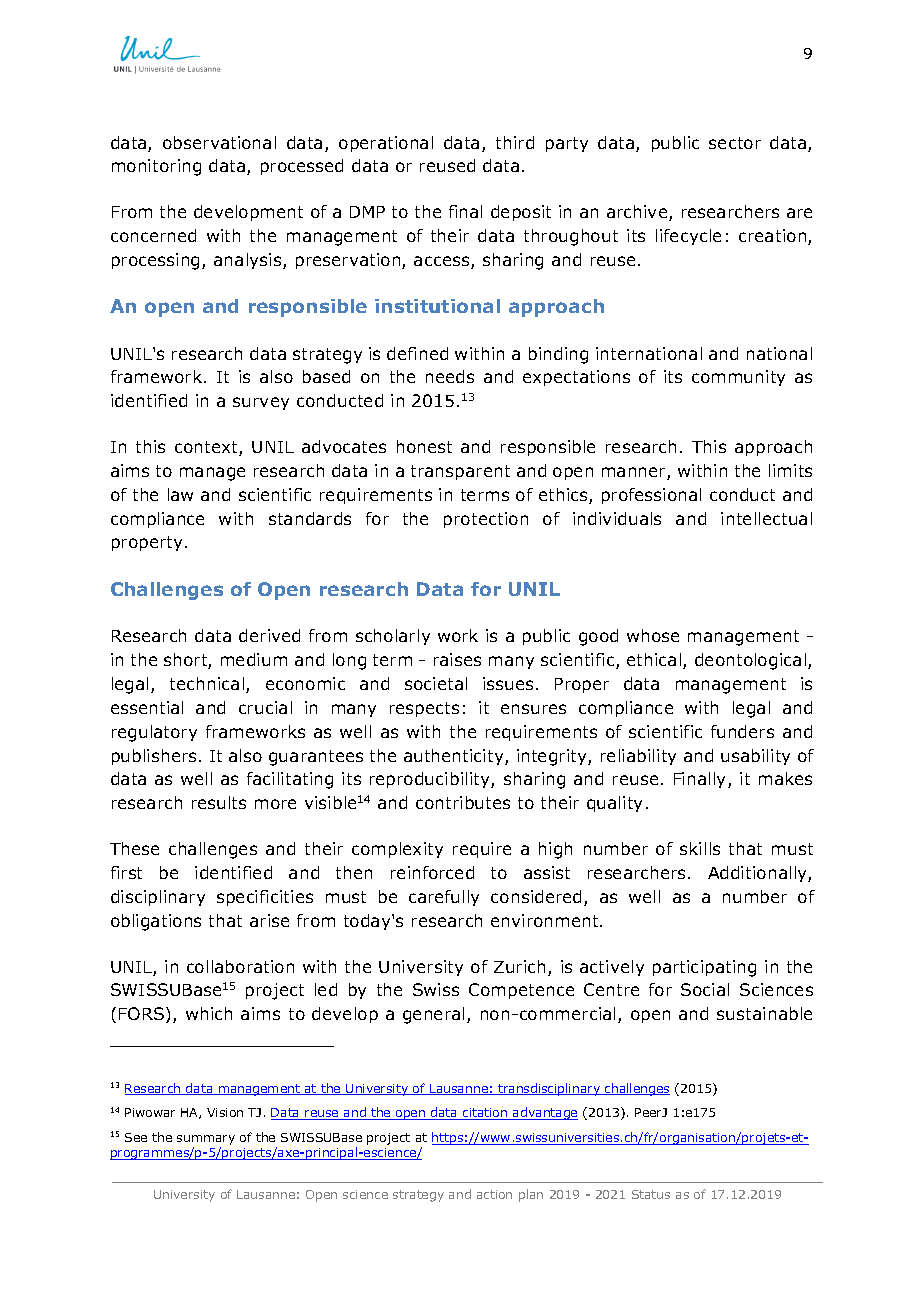  Describe the element at coordinates (486, 520) in the screenshot. I see `protection` at that location.
